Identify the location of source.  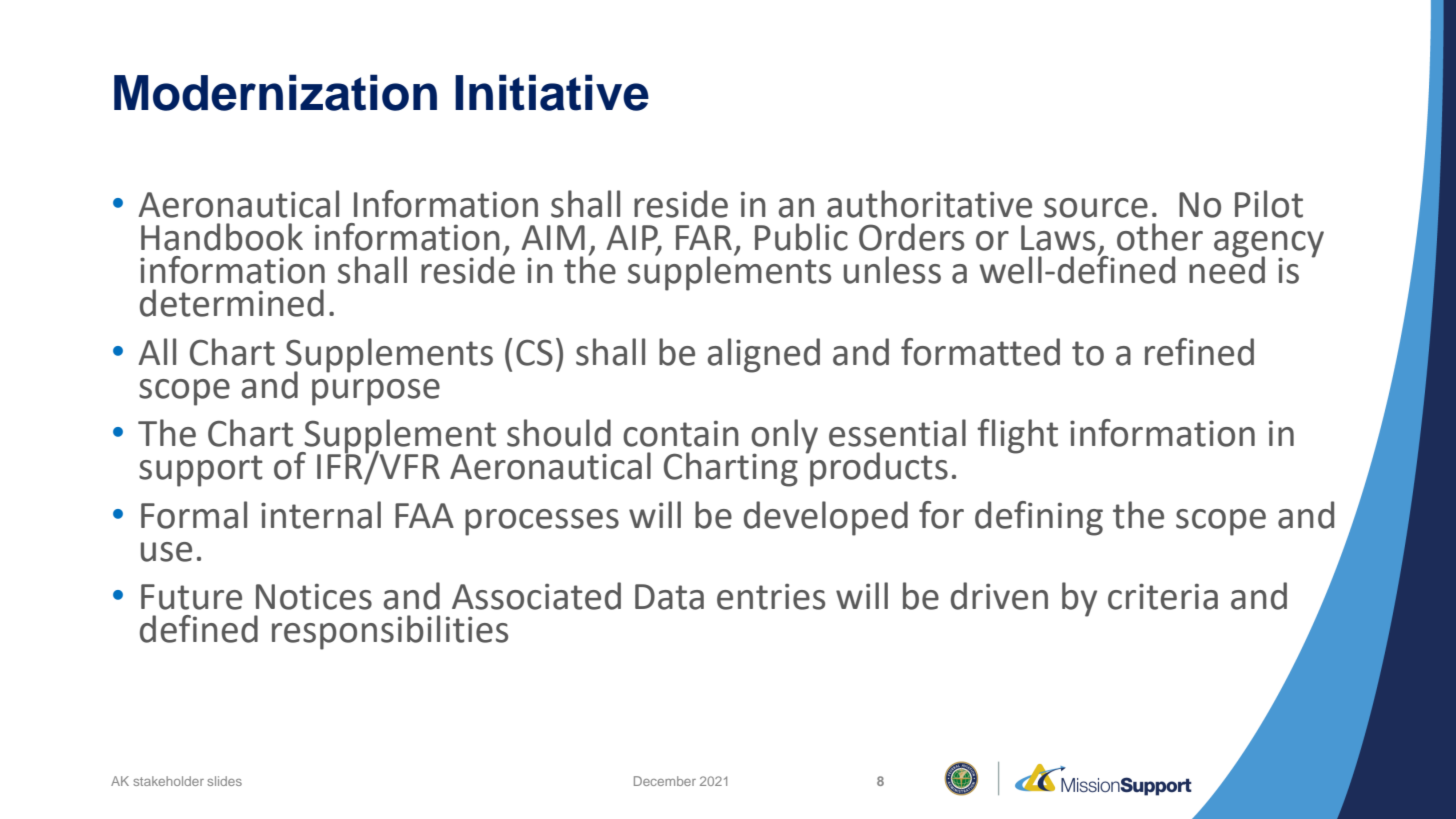
(1096, 208).
